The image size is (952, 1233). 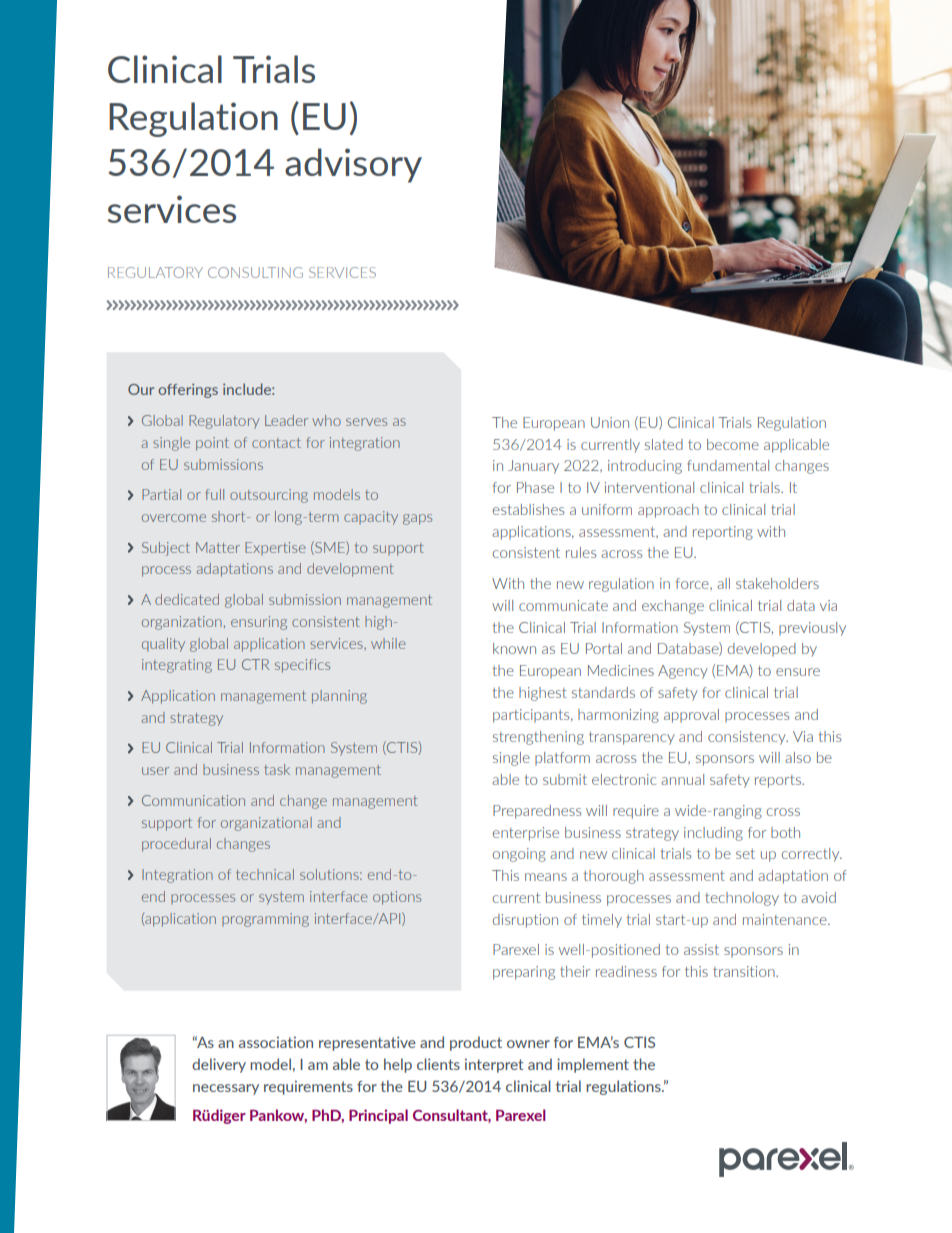 What do you see at coordinates (494, 1065) in the screenshot?
I see `interpret` at bounding box center [494, 1065].
